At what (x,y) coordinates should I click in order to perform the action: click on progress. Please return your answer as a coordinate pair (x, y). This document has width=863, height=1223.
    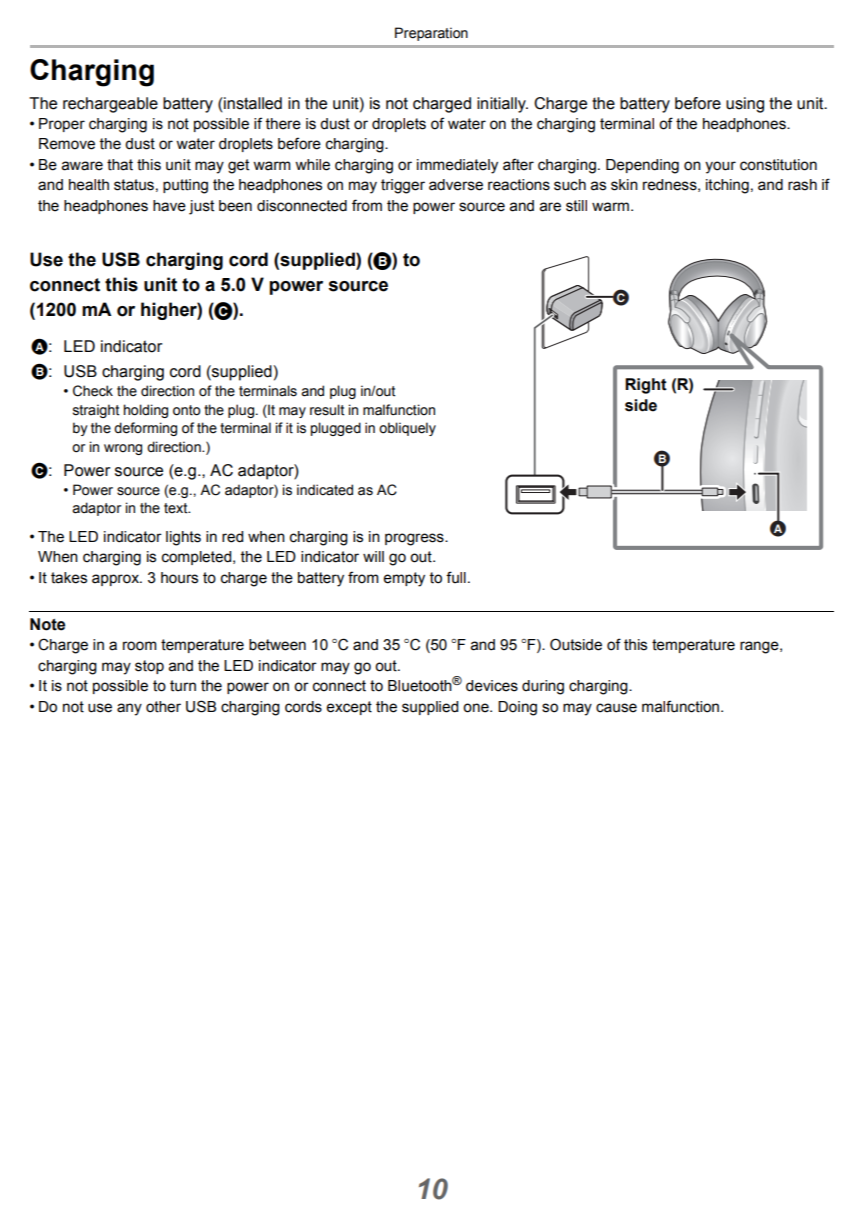
    Looking at the image, I should click on (415, 539).
